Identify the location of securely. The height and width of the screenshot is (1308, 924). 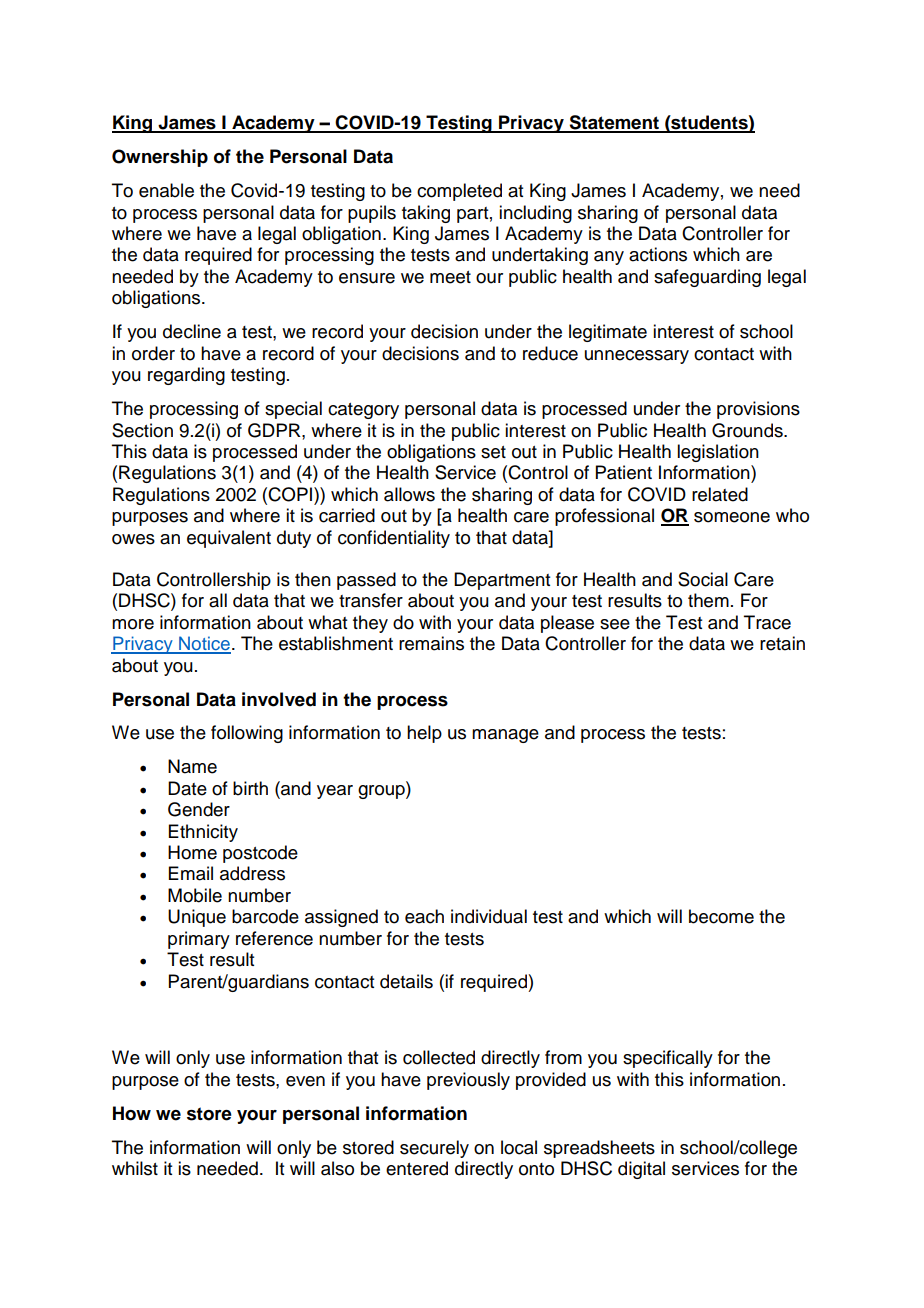
(434, 1149).
